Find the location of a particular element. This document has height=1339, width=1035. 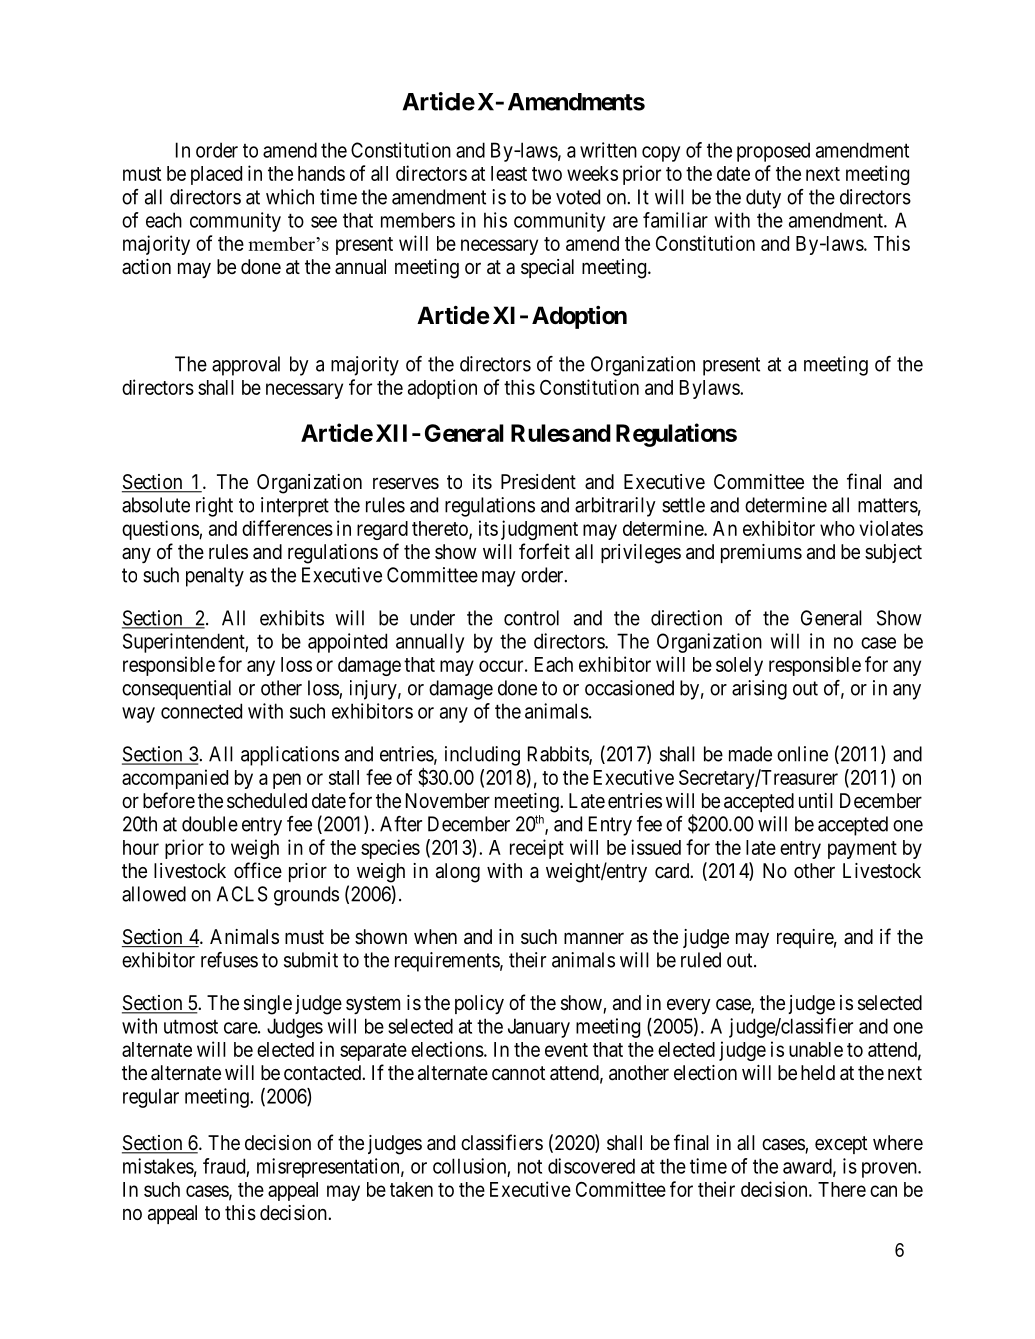

until is located at coordinates (816, 800).
